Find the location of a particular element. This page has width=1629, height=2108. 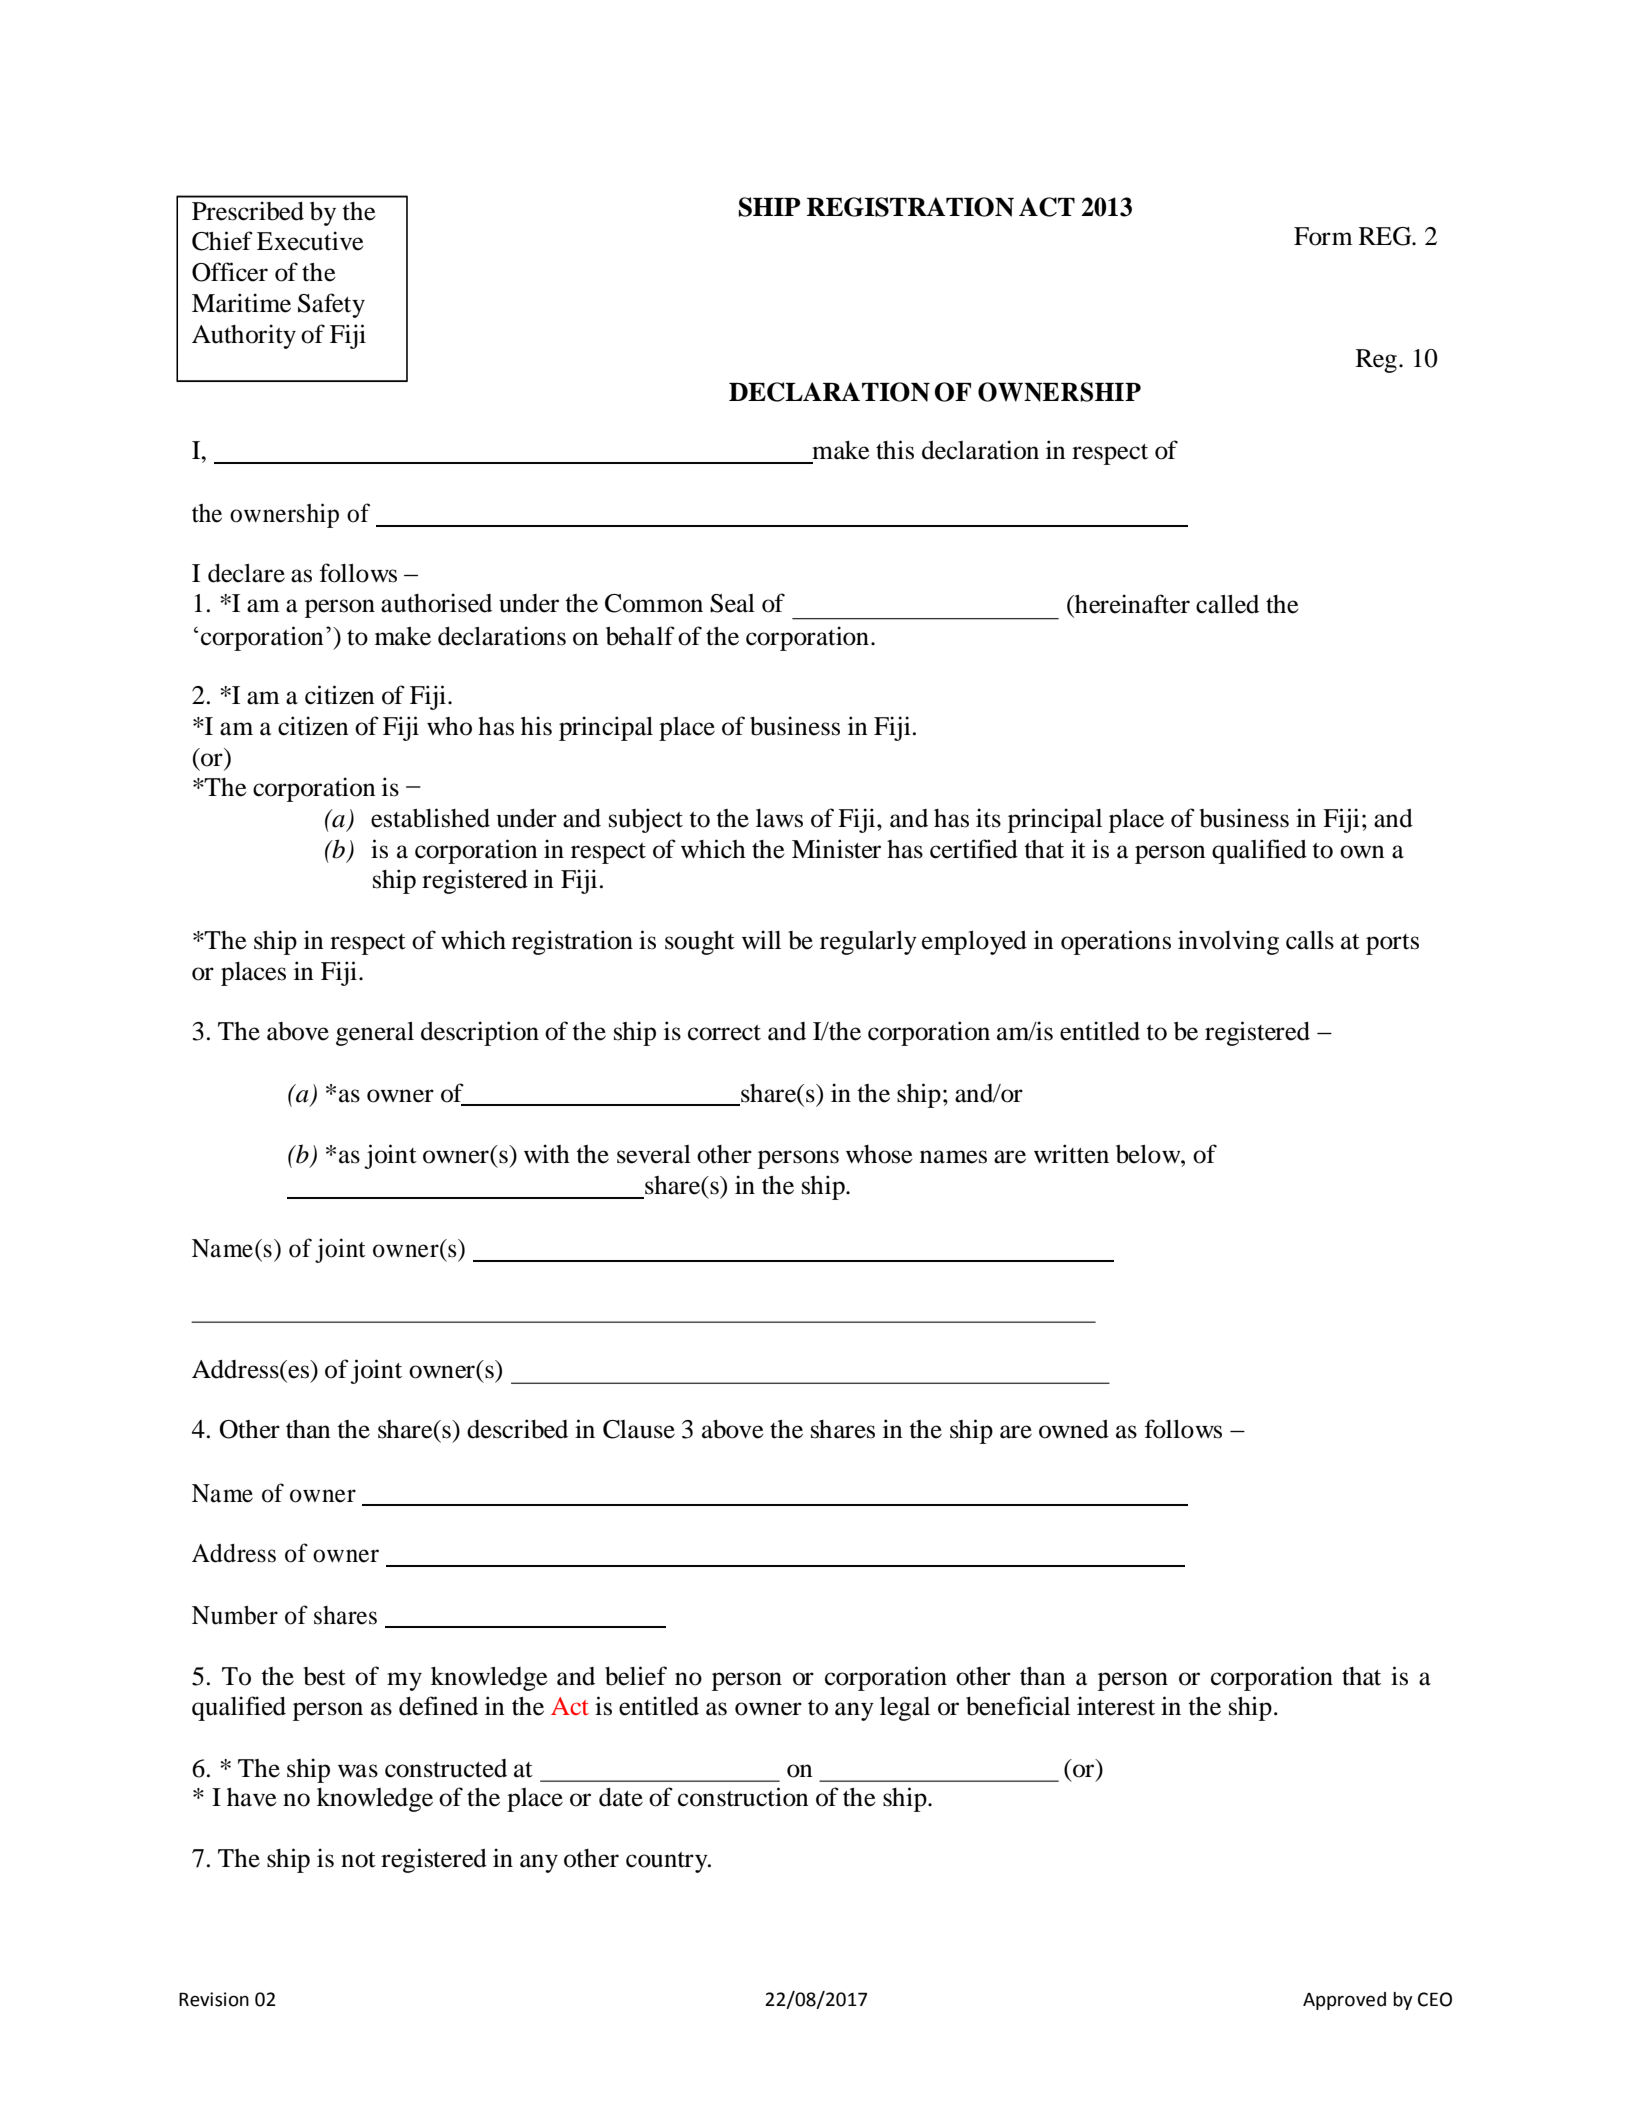

Form is located at coordinates (1323, 236).
